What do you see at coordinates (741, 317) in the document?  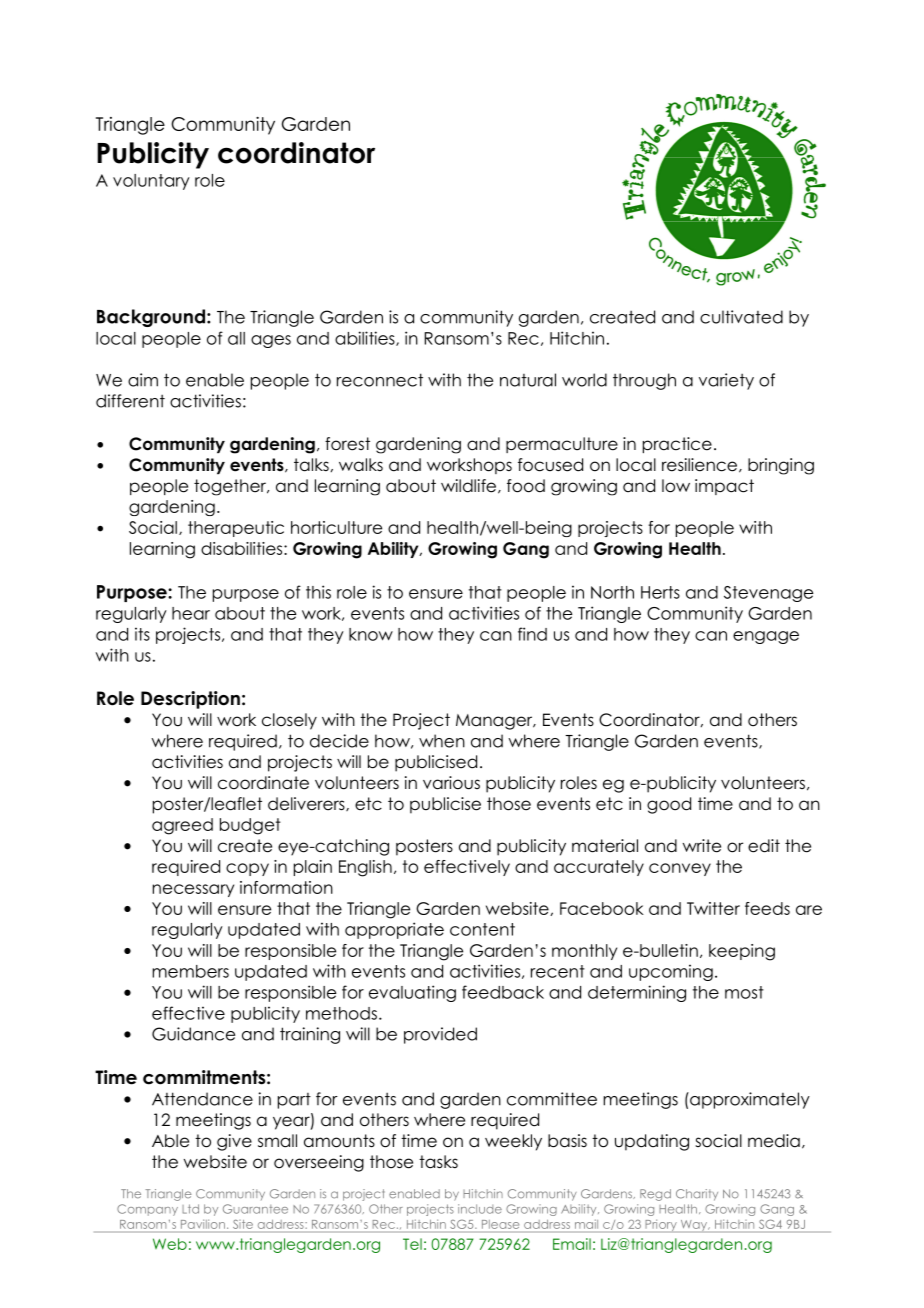 I see `cultivated` at bounding box center [741, 317].
